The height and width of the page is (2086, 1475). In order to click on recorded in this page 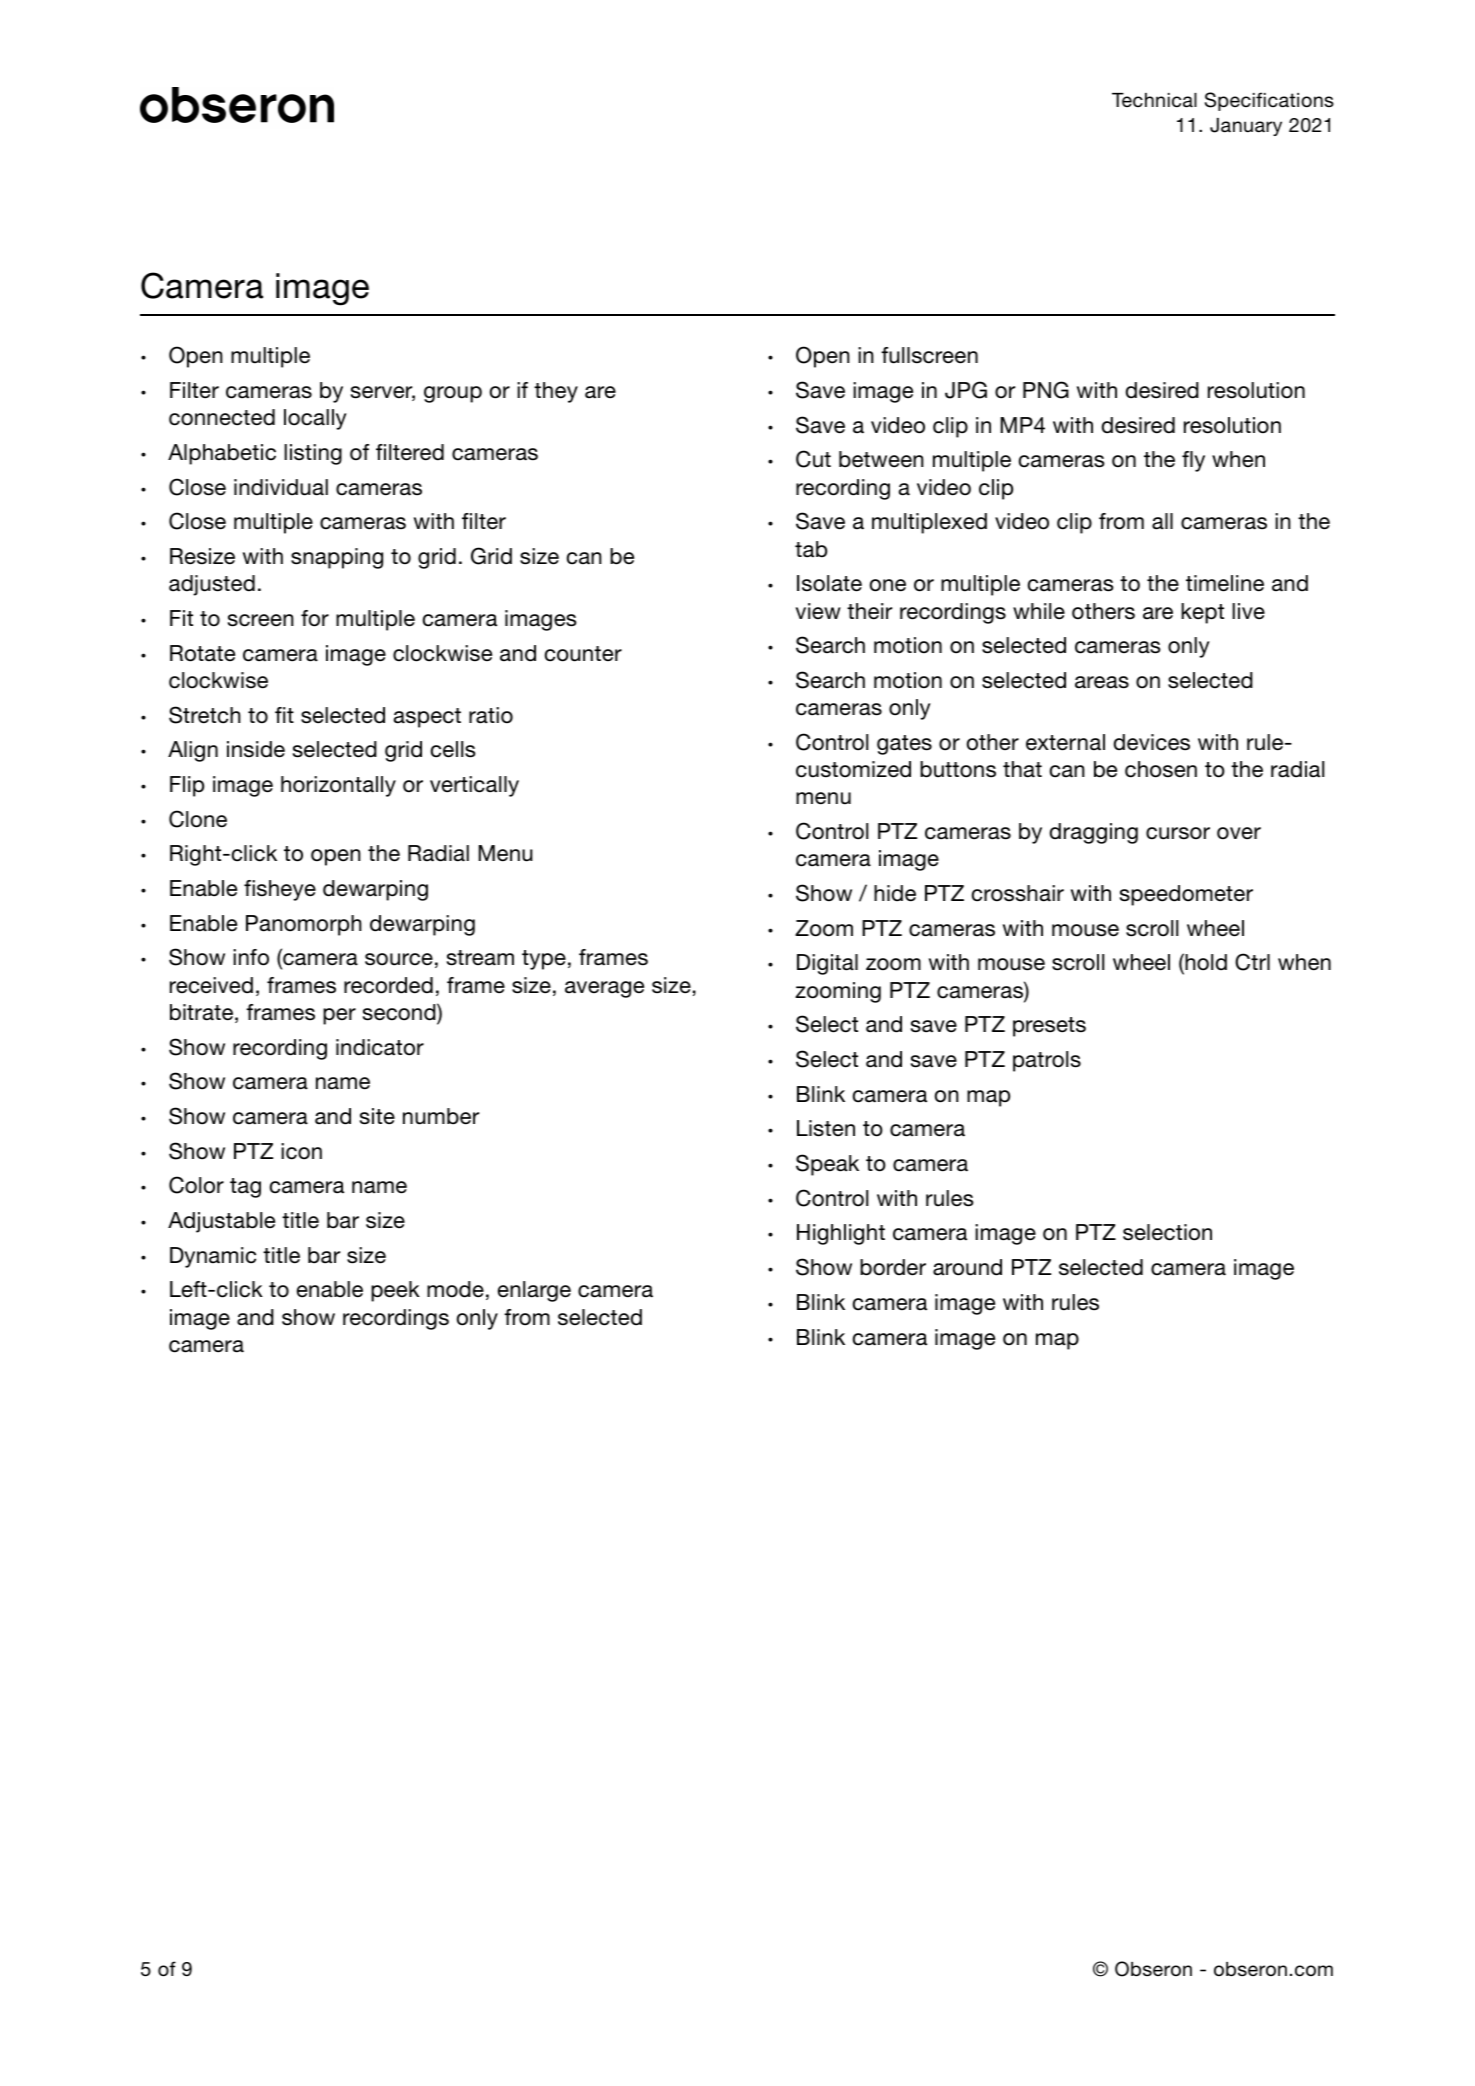, I will do `click(388, 985)`.
